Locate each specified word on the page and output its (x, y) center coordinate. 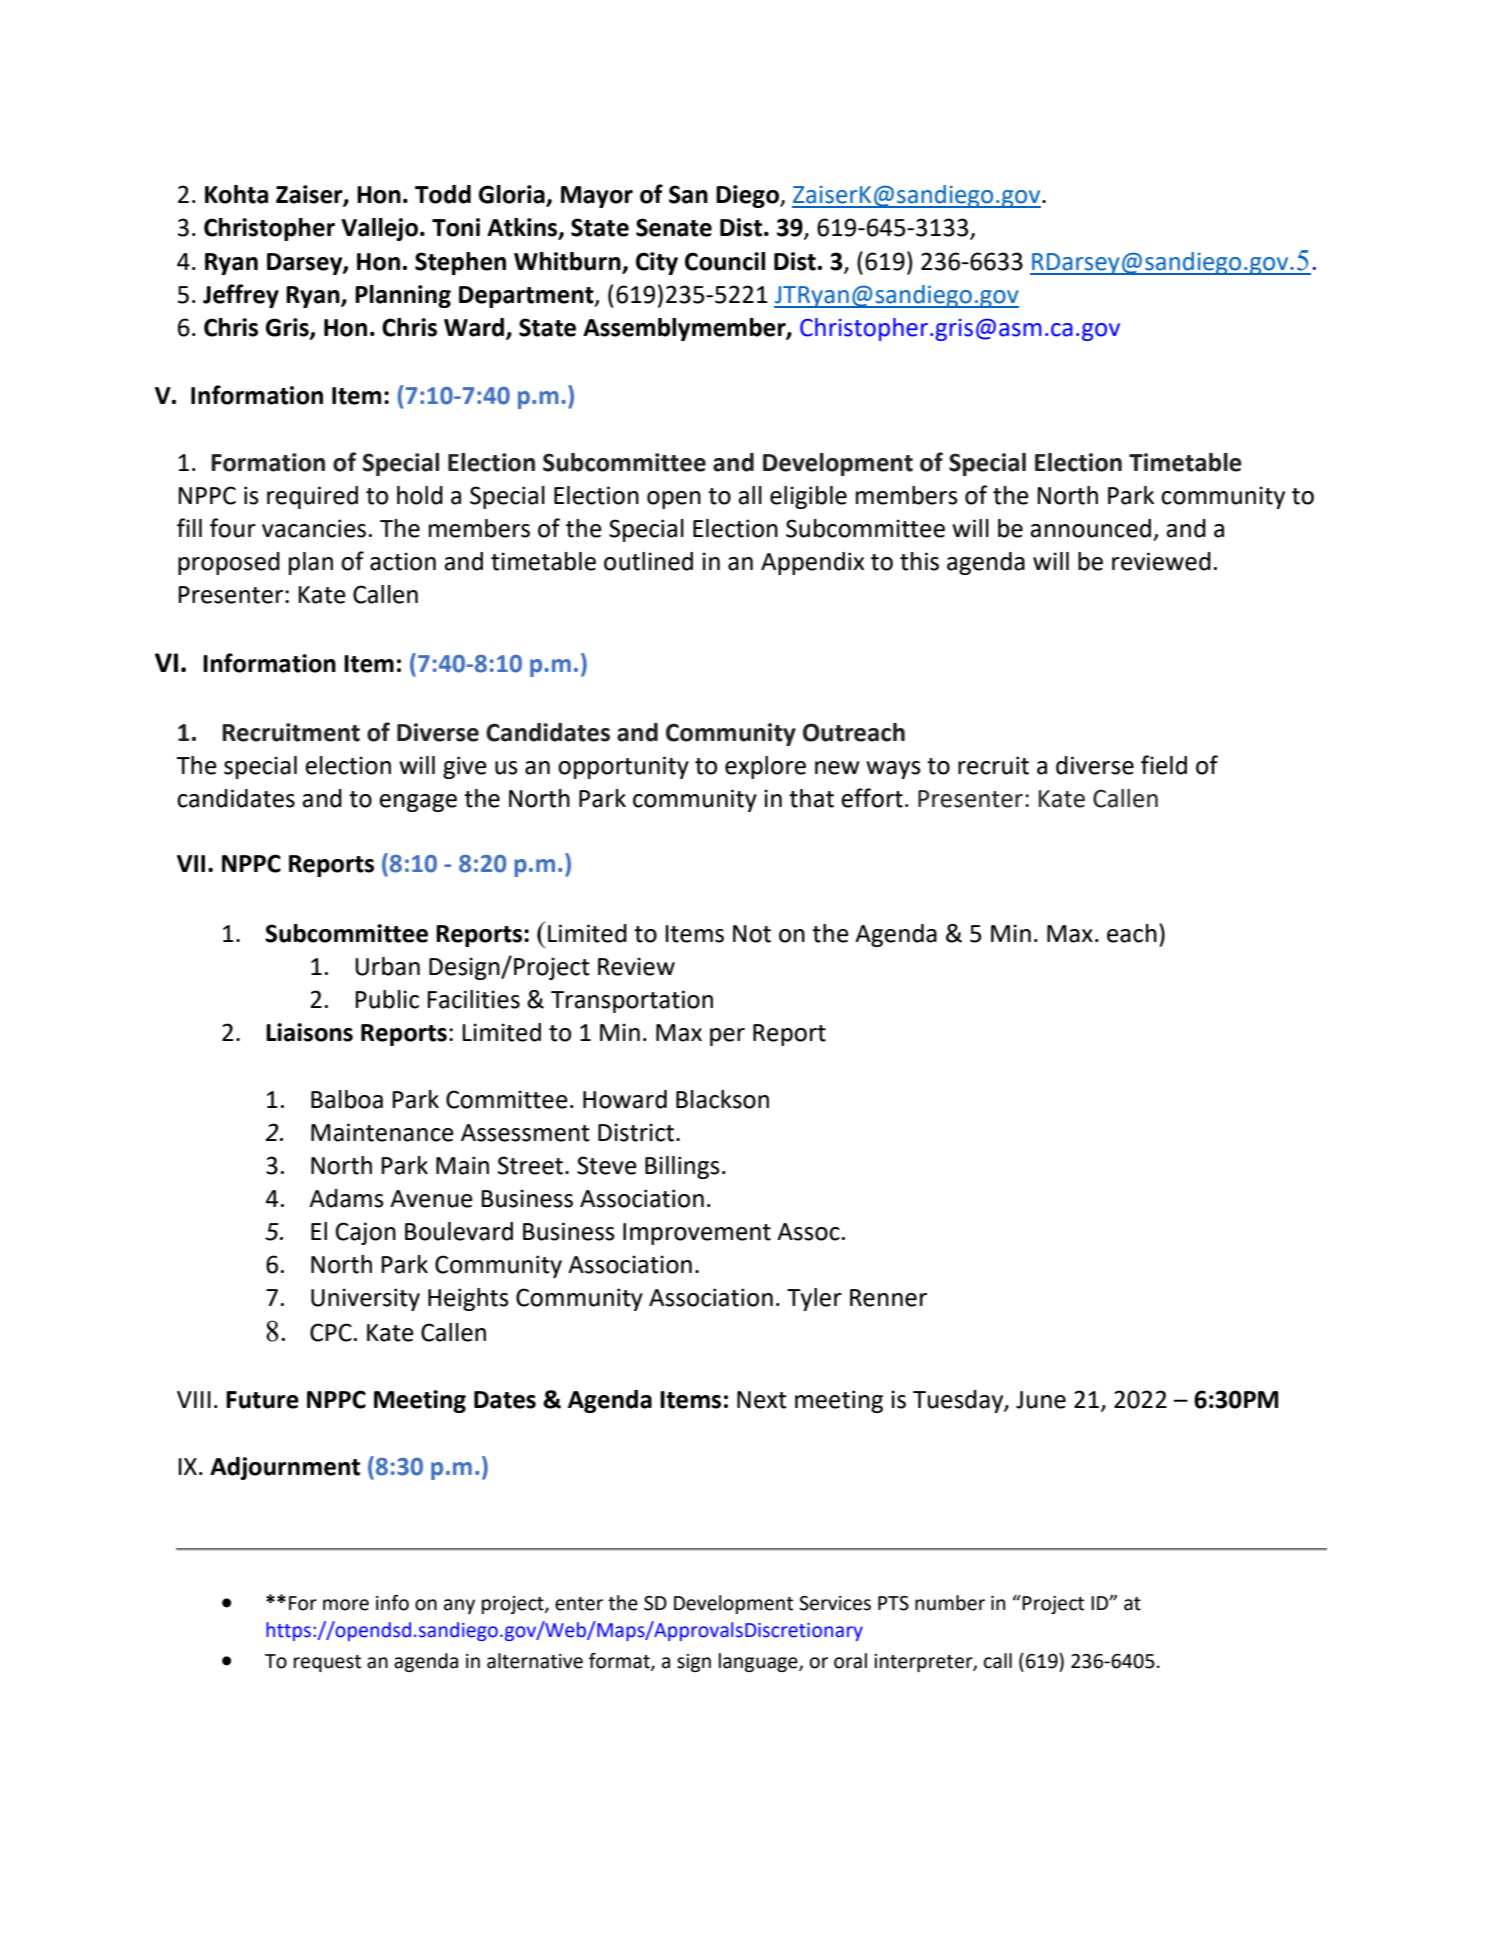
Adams (346, 1198)
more (346, 1605)
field (1164, 765)
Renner (888, 1298)
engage (418, 803)
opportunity (623, 767)
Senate (674, 227)
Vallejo (381, 229)
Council (725, 261)
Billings (682, 1167)
